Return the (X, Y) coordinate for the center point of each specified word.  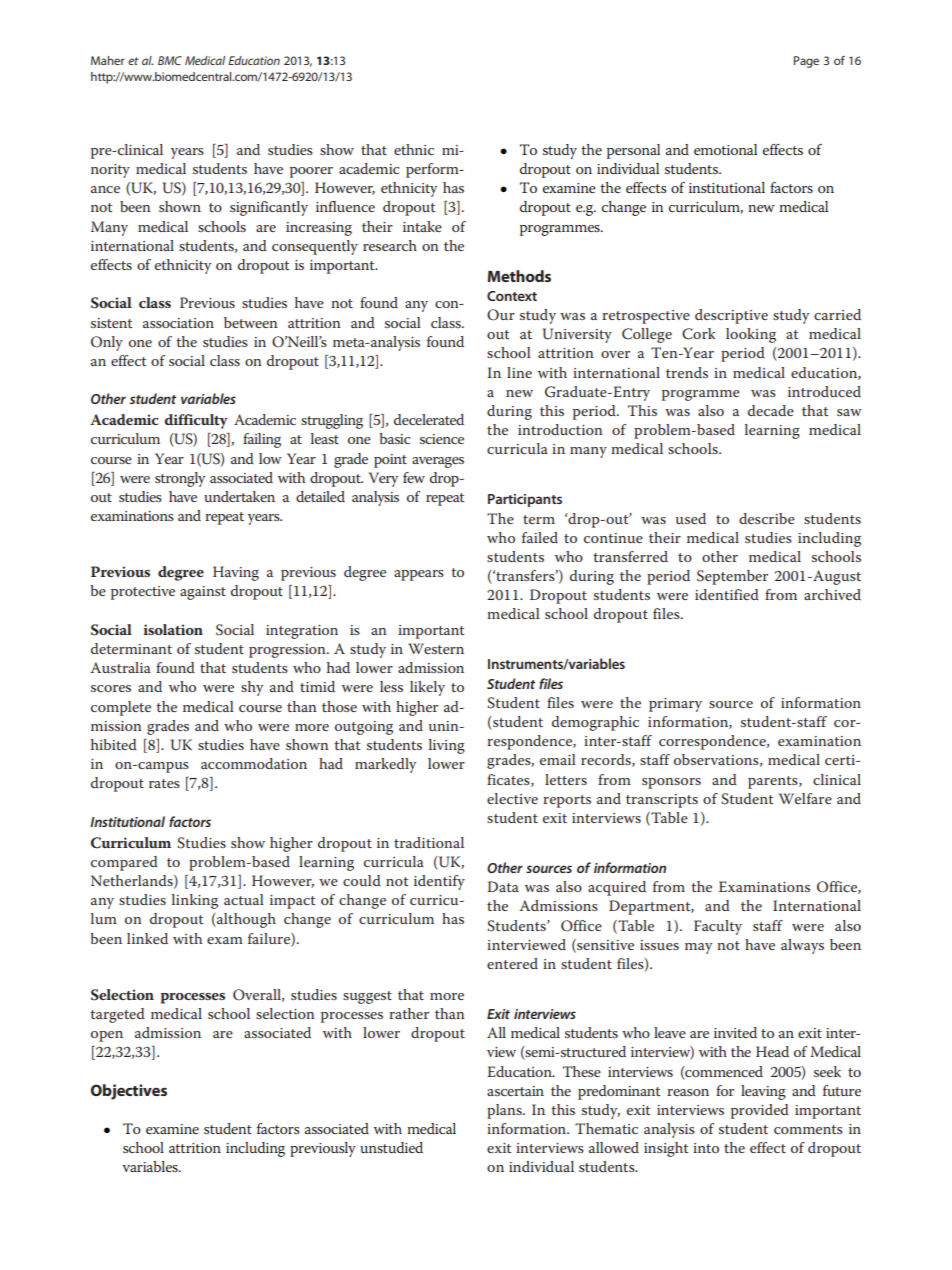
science (442, 439)
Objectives (129, 1092)
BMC (170, 60)
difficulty (196, 421)
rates (164, 783)
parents (774, 782)
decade (771, 410)
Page (806, 62)
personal (633, 151)
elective (512, 798)
